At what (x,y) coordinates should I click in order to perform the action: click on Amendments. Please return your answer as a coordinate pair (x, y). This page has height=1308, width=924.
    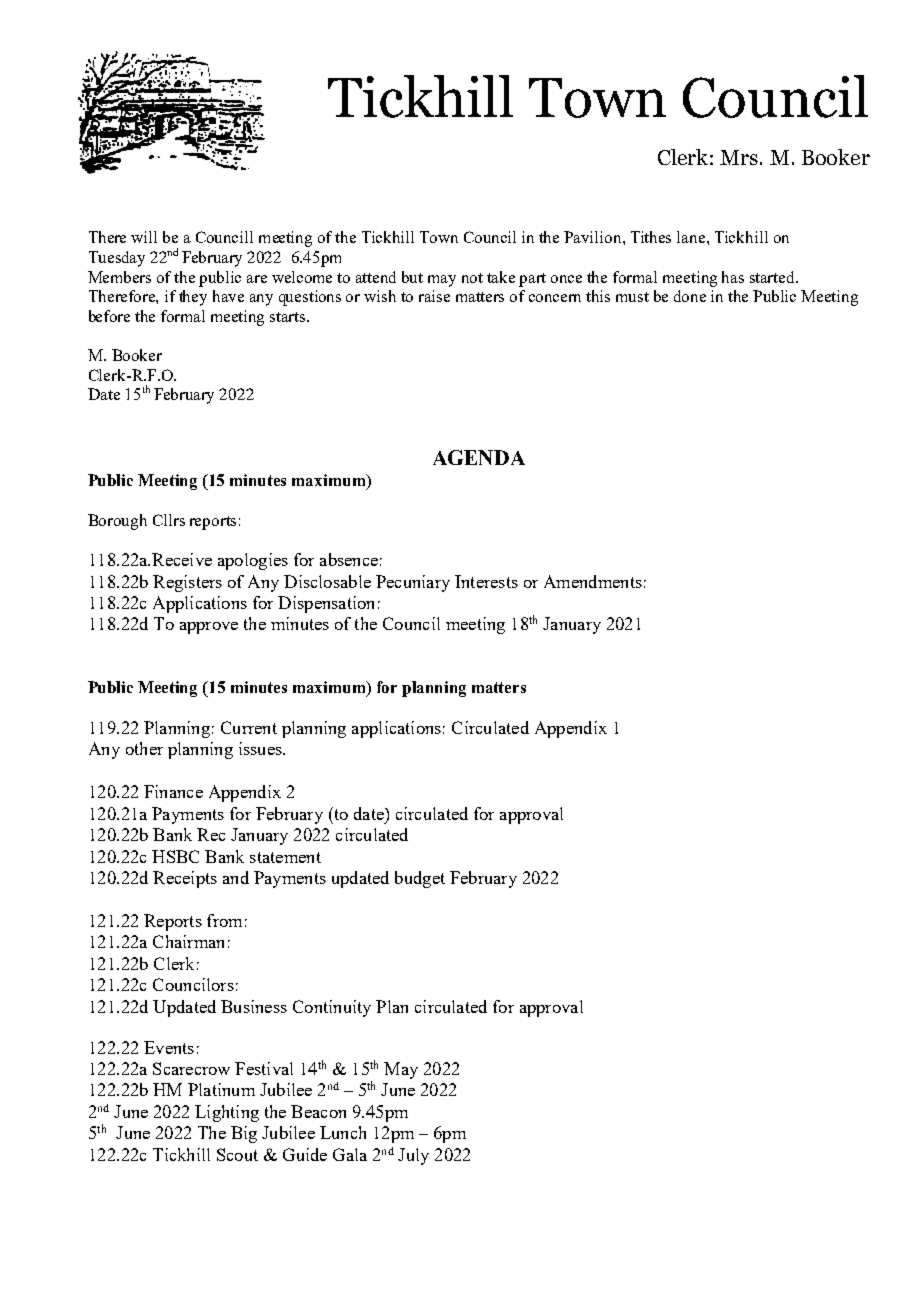
    Looking at the image, I should click on (593, 581).
